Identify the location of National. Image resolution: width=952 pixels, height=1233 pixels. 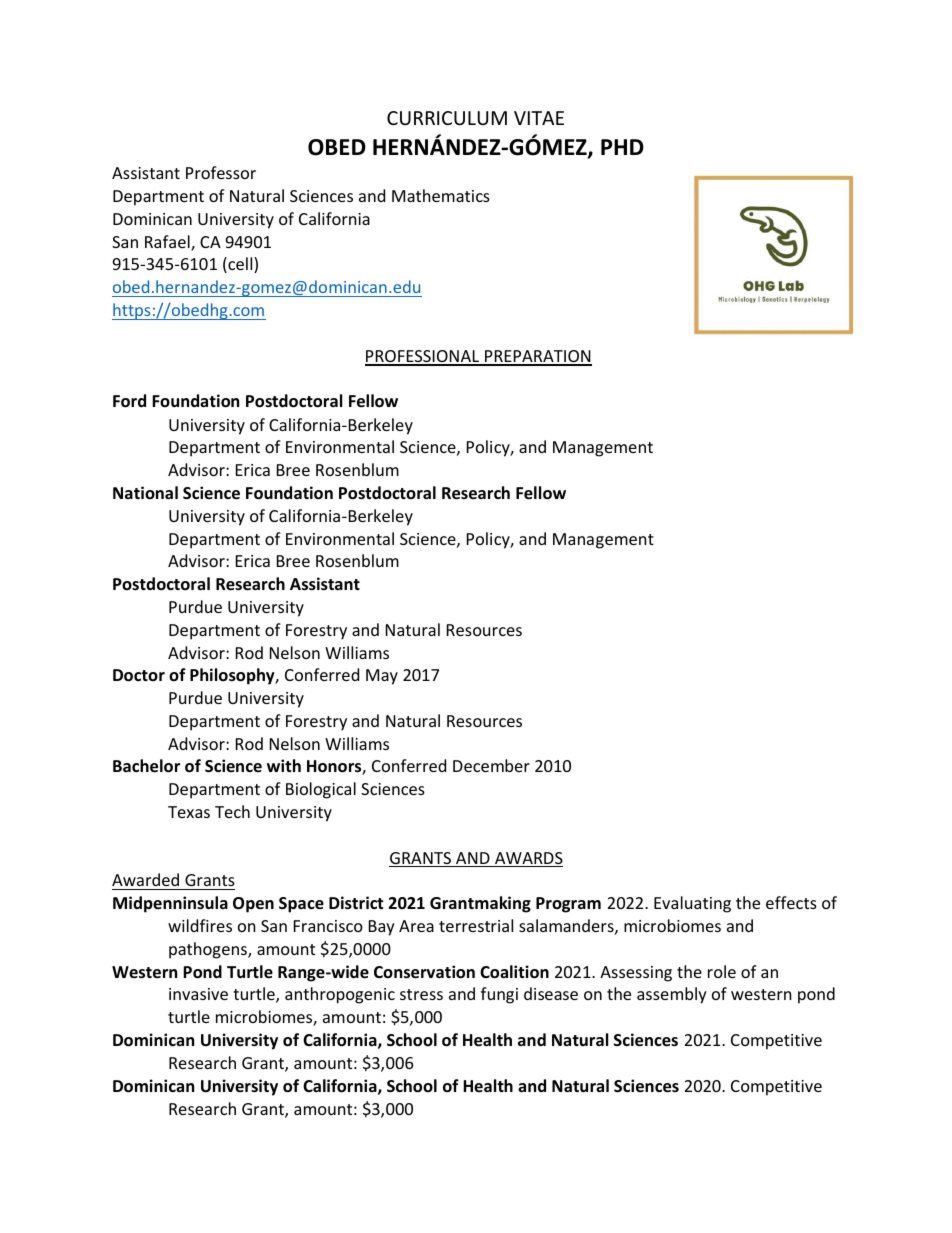
(145, 492).
